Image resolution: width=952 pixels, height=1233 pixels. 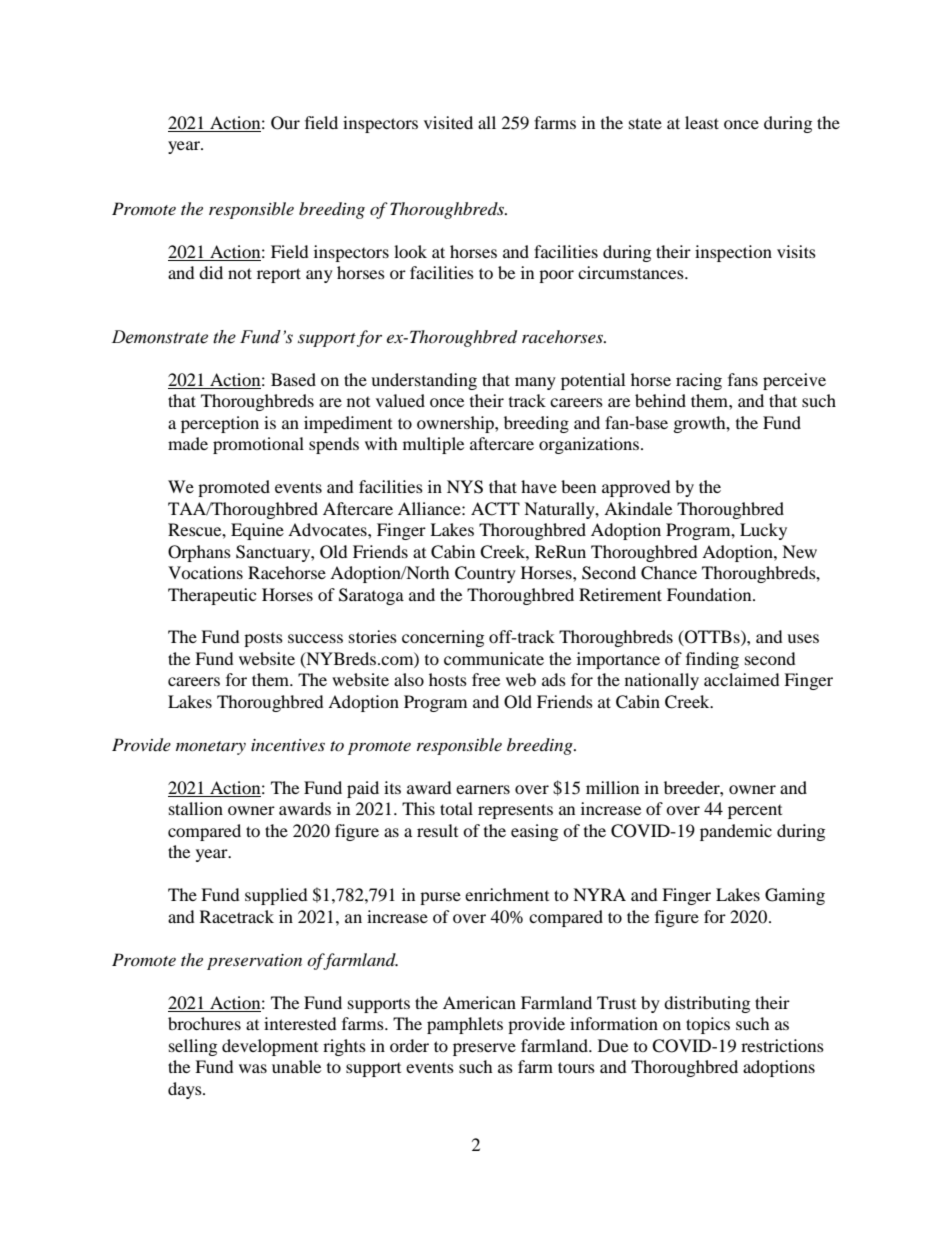 I want to click on Country, so click(x=485, y=574).
